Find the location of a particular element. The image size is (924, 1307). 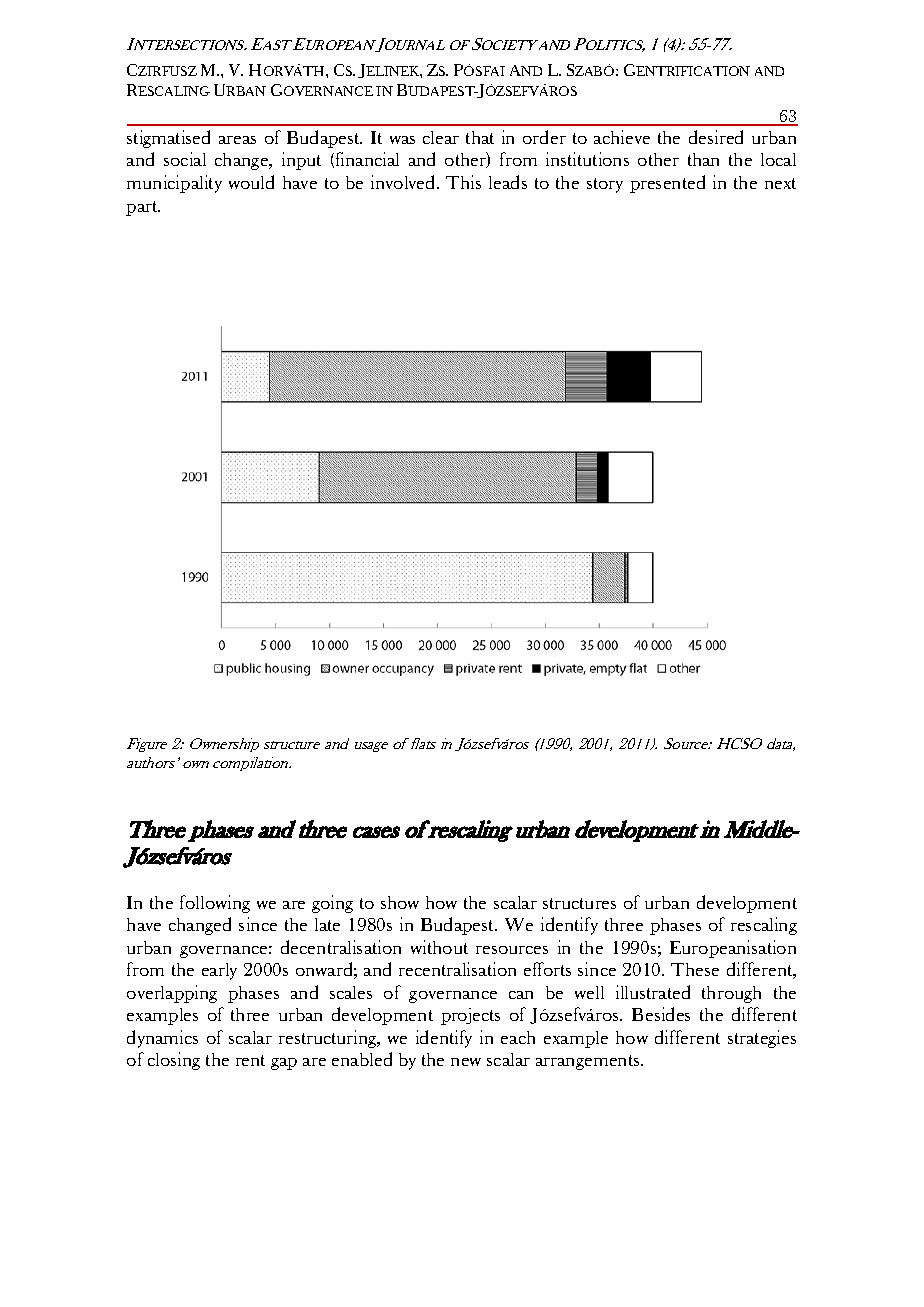

following is located at coordinates (215, 904).
